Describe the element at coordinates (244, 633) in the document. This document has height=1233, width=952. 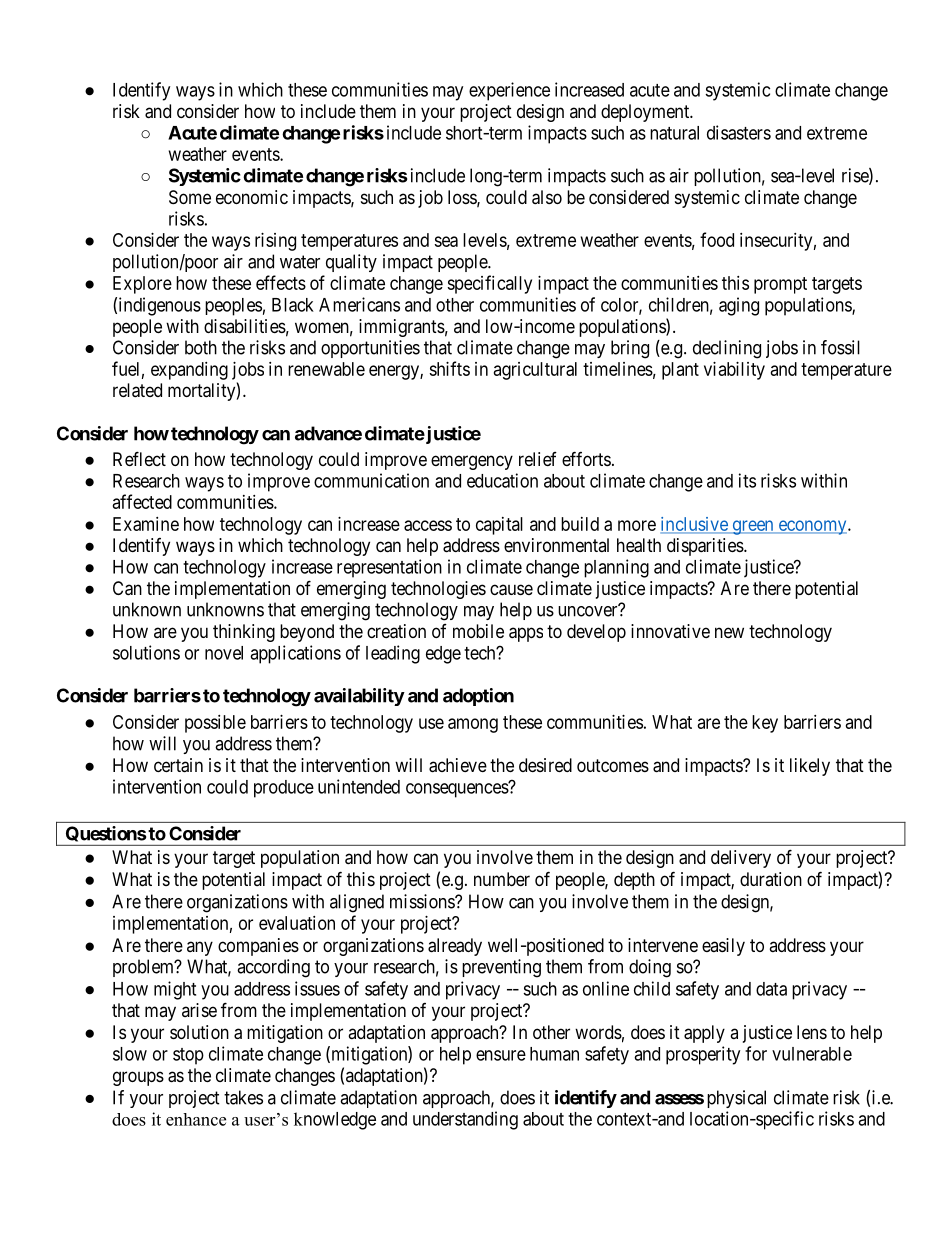
I see `thinking` at that location.
